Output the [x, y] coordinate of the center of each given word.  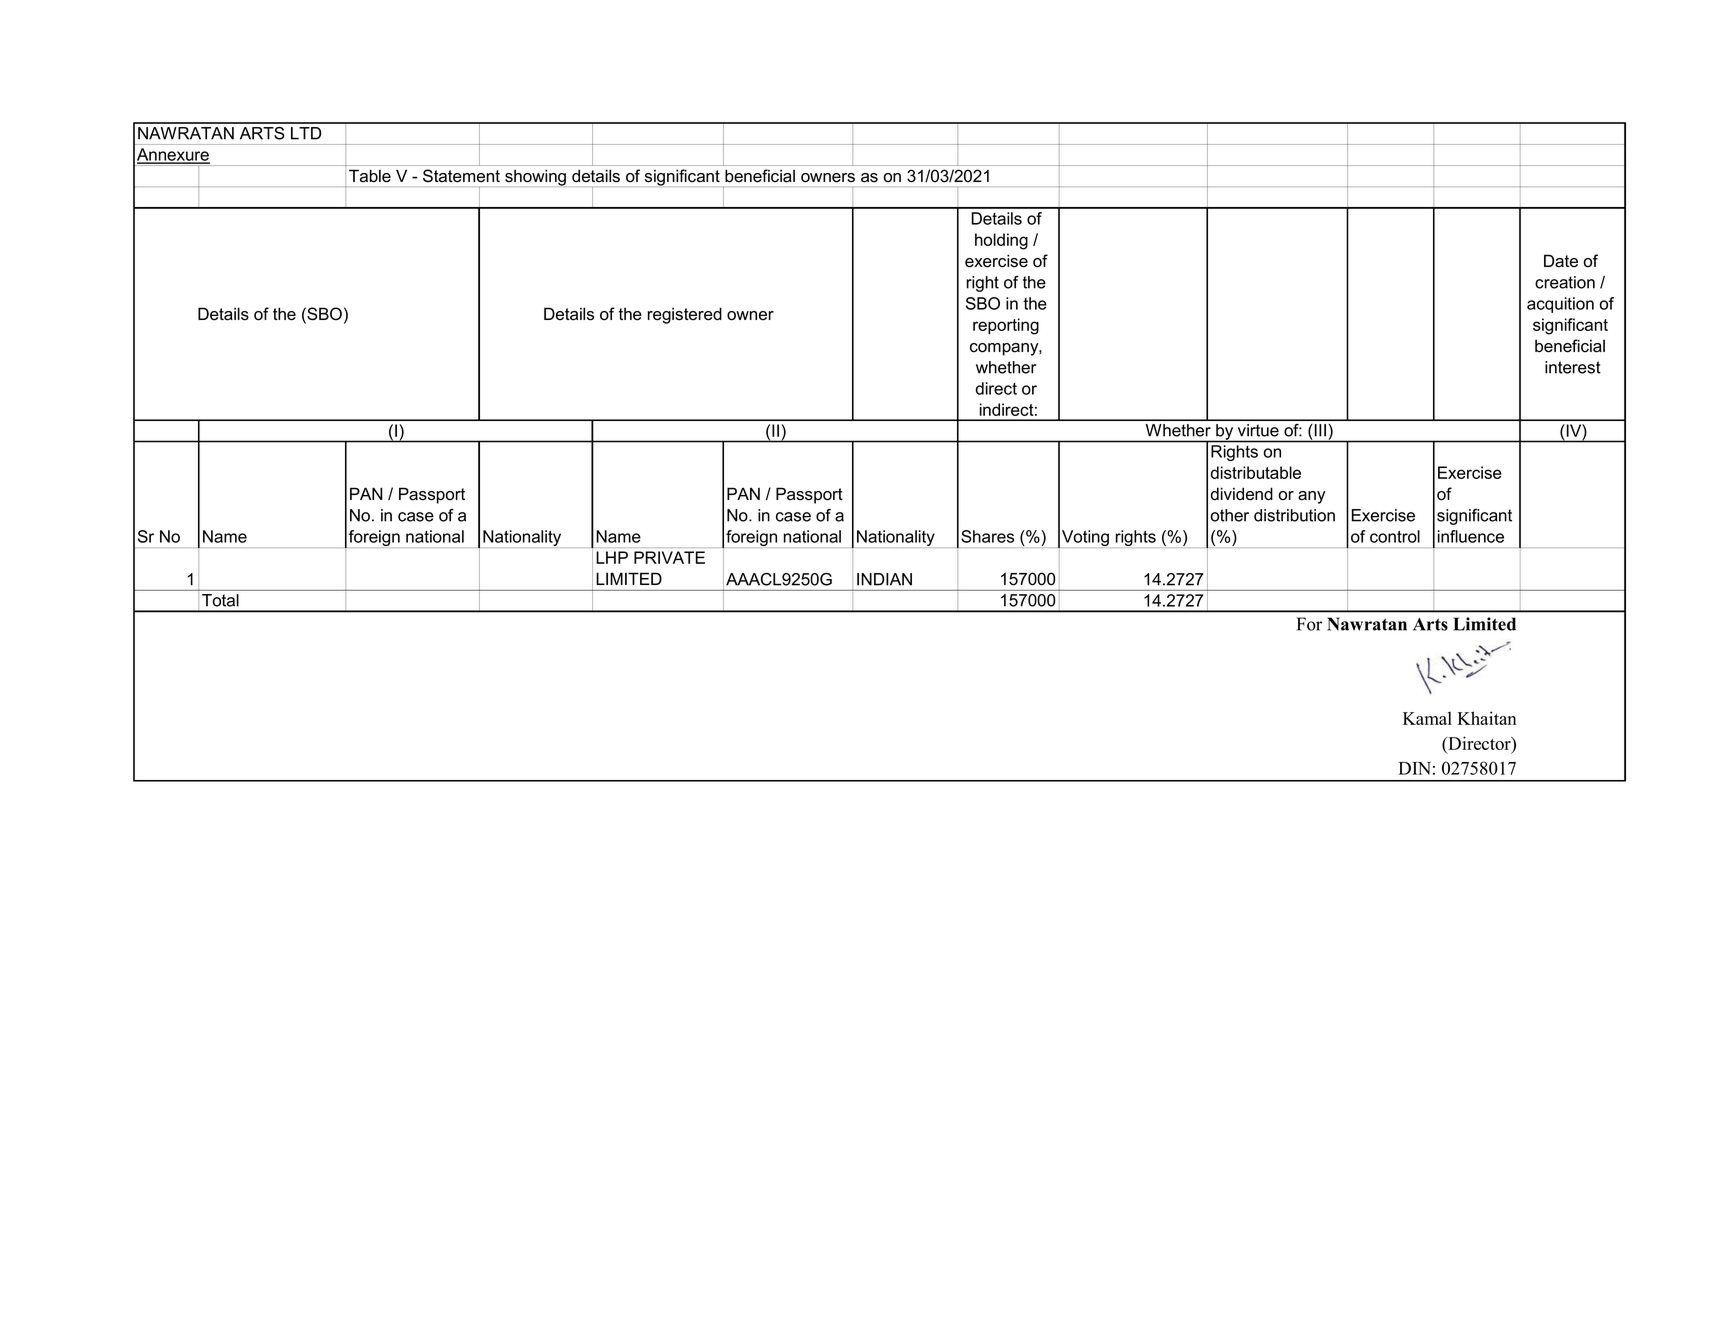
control [1395, 536]
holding [1001, 241]
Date [1561, 261]
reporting [1006, 326]
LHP [612, 557]
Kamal [1427, 718]
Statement [461, 175]
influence [1471, 536]
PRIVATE [669, 557]
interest [1573, 367]
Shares [987, 536]
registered [685, 315]
